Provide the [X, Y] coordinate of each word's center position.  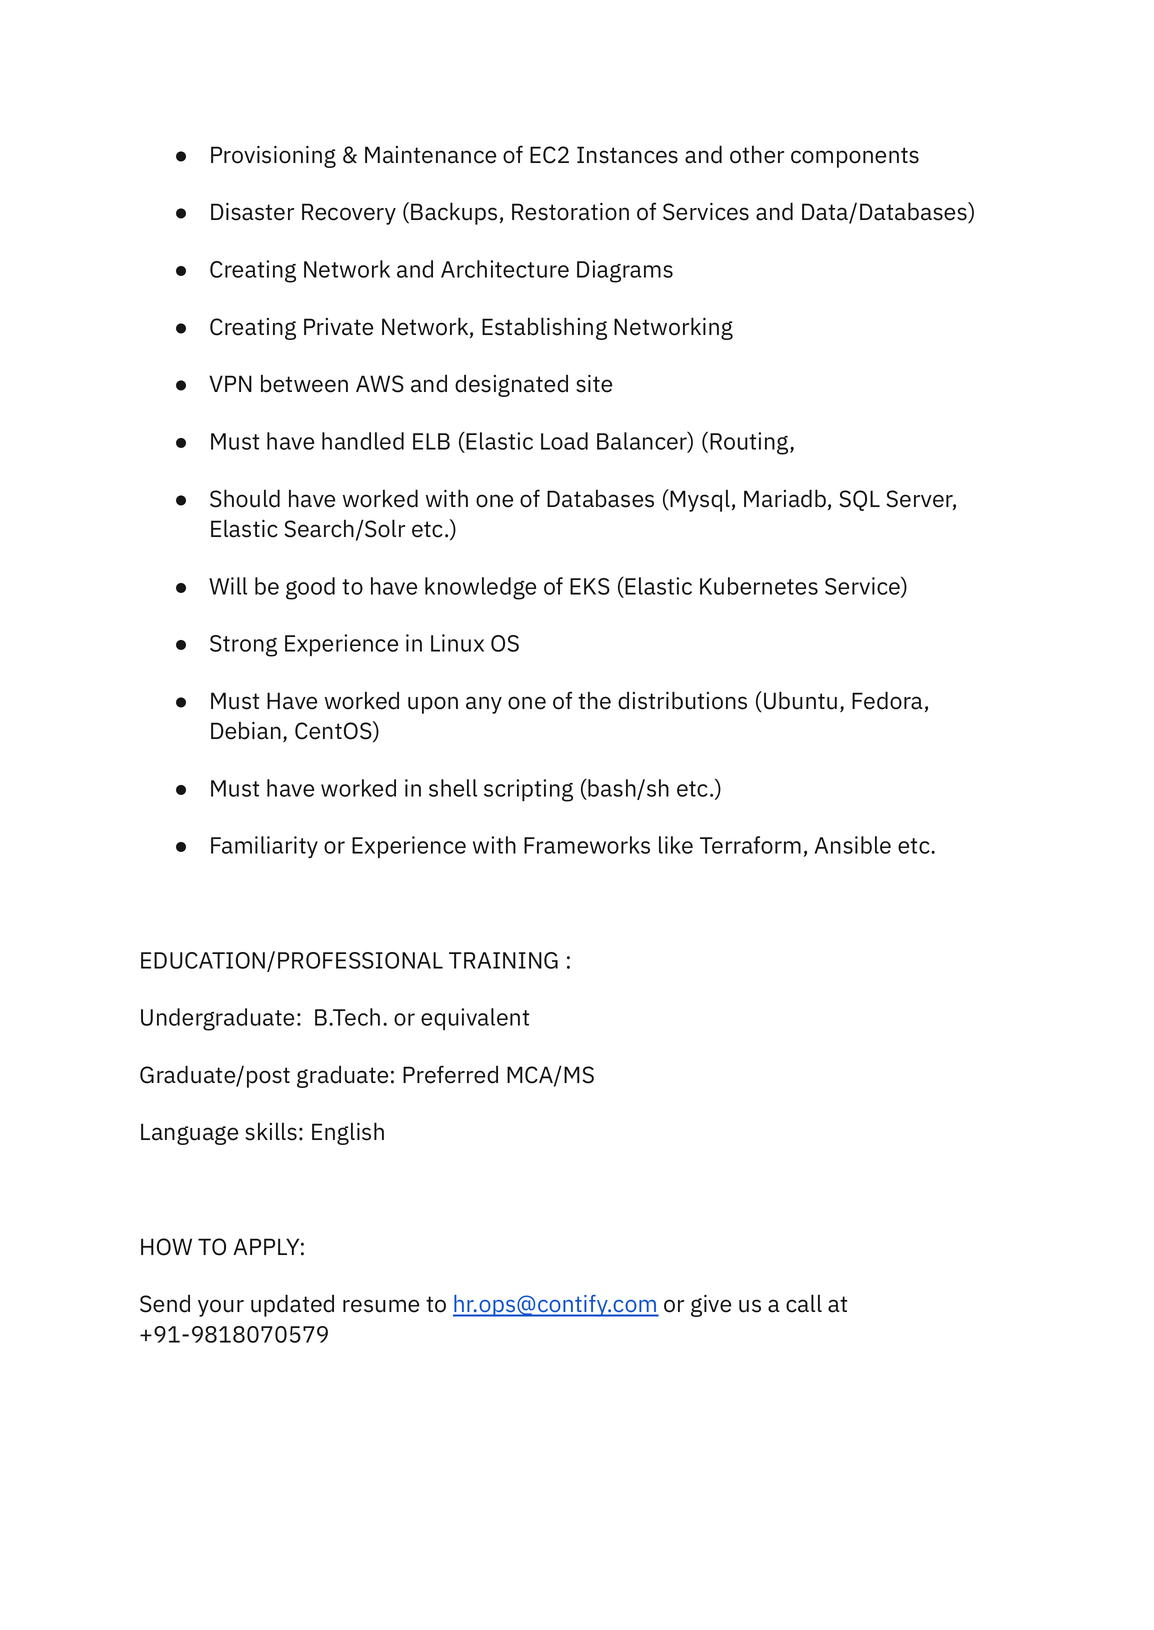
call [804, 1303]
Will [228, 586]
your [221, 1308]
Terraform [750, 845]
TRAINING [503, 960]
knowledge [480, 588]
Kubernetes [759, 586]
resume [381, 1306]
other [757, 154]
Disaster [252, 212]
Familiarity [264, 847]
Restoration [570, 212]
